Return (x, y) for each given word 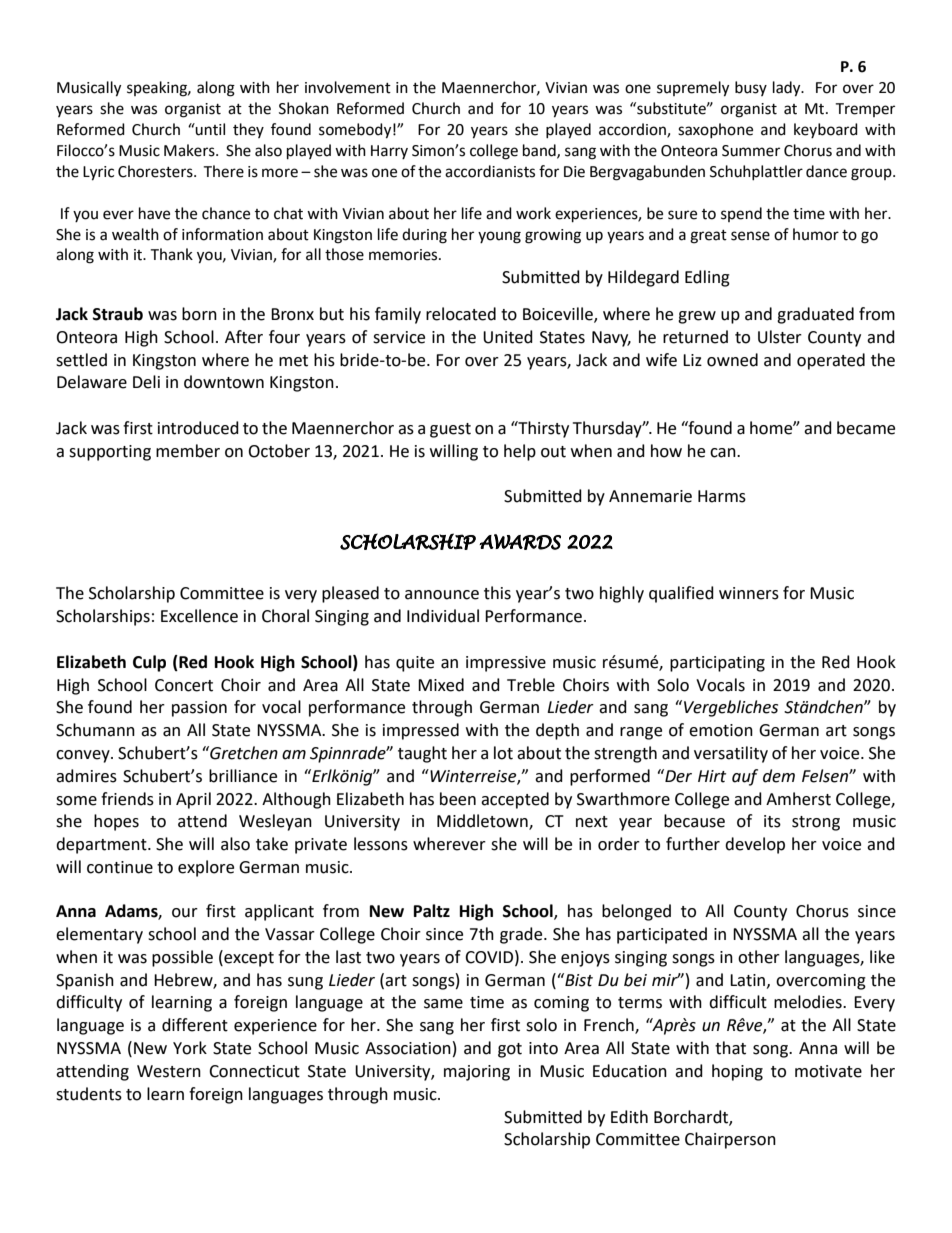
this (497, 593)
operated (831, 361)
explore (206, 868)
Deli (146, 382)
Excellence (199, 616)
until (209, 129)
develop (755, 845)
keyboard (826, 130)
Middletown (483, 822)
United (508, 337)
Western (169, 1071)
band (540, 151)
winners (749, 593)
